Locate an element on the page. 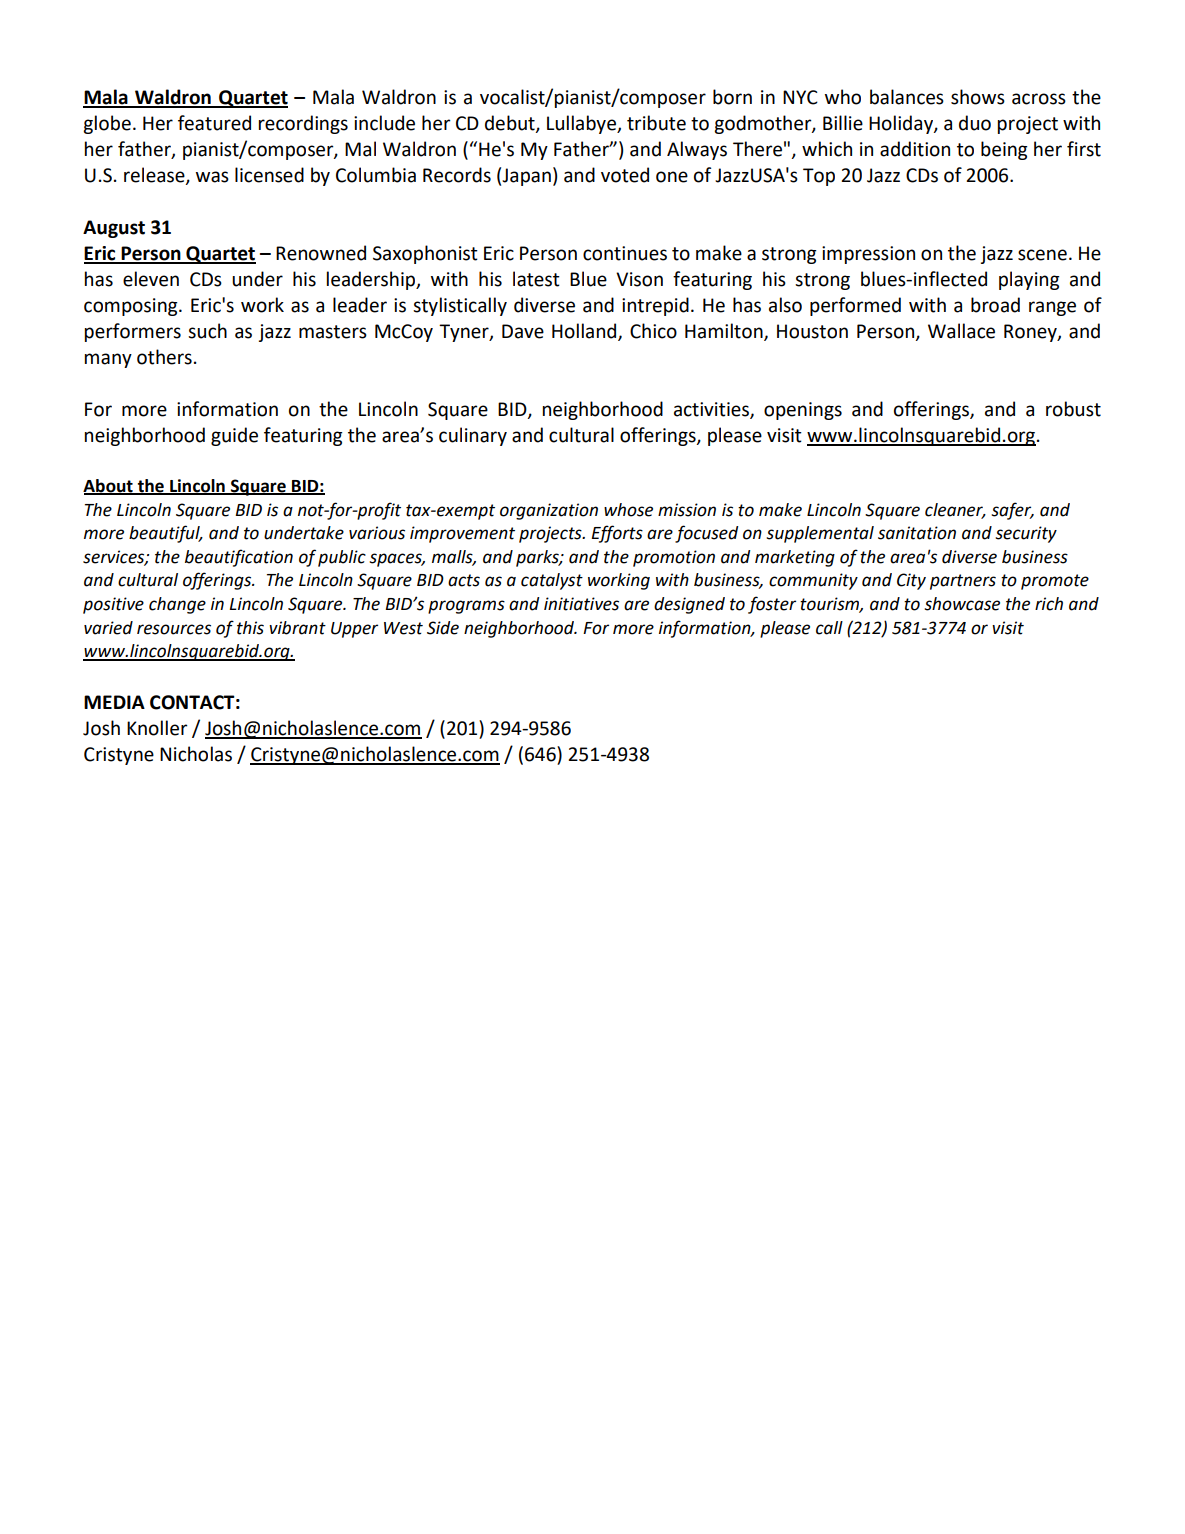 The image size is (1185, 1534). guide is located at coordinates (234, 436).
